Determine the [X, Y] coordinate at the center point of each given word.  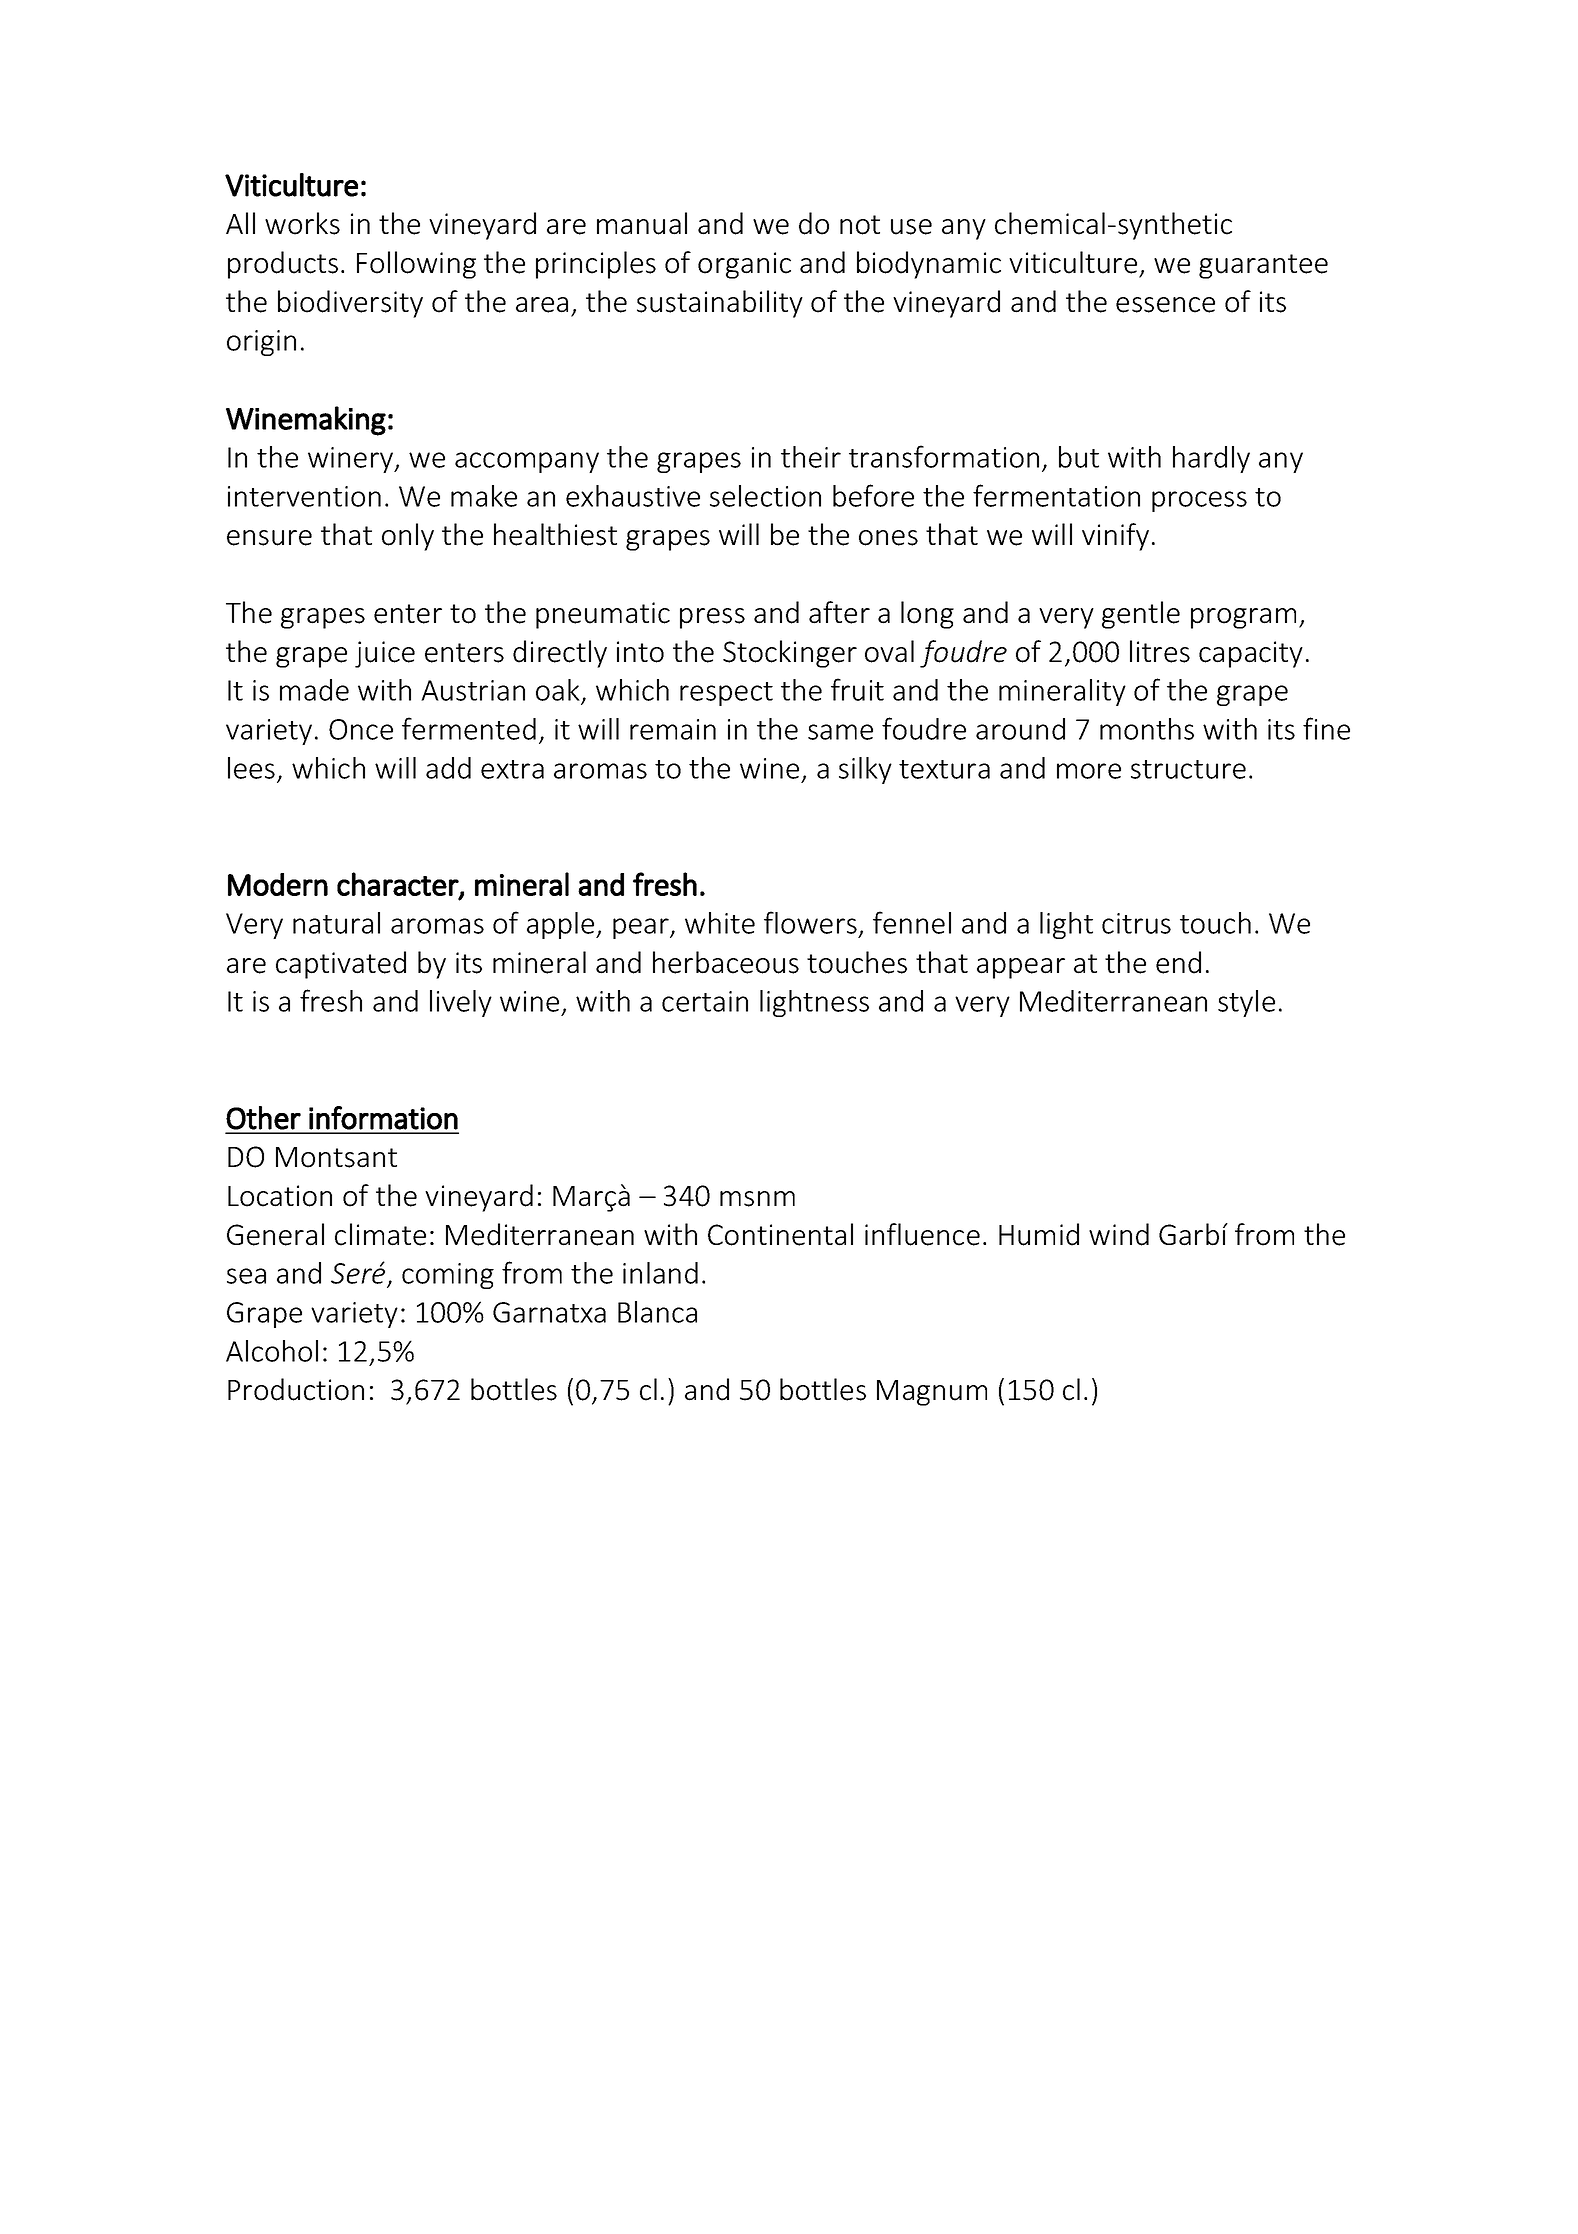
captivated [341, 965]
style [1246, 1003]
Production [296, 1389]
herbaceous [726, 962]
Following [416, 265]
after [839, 612]
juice [385, 654]
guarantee [1263, 266]
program [1243, 618]
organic [744, 265]
